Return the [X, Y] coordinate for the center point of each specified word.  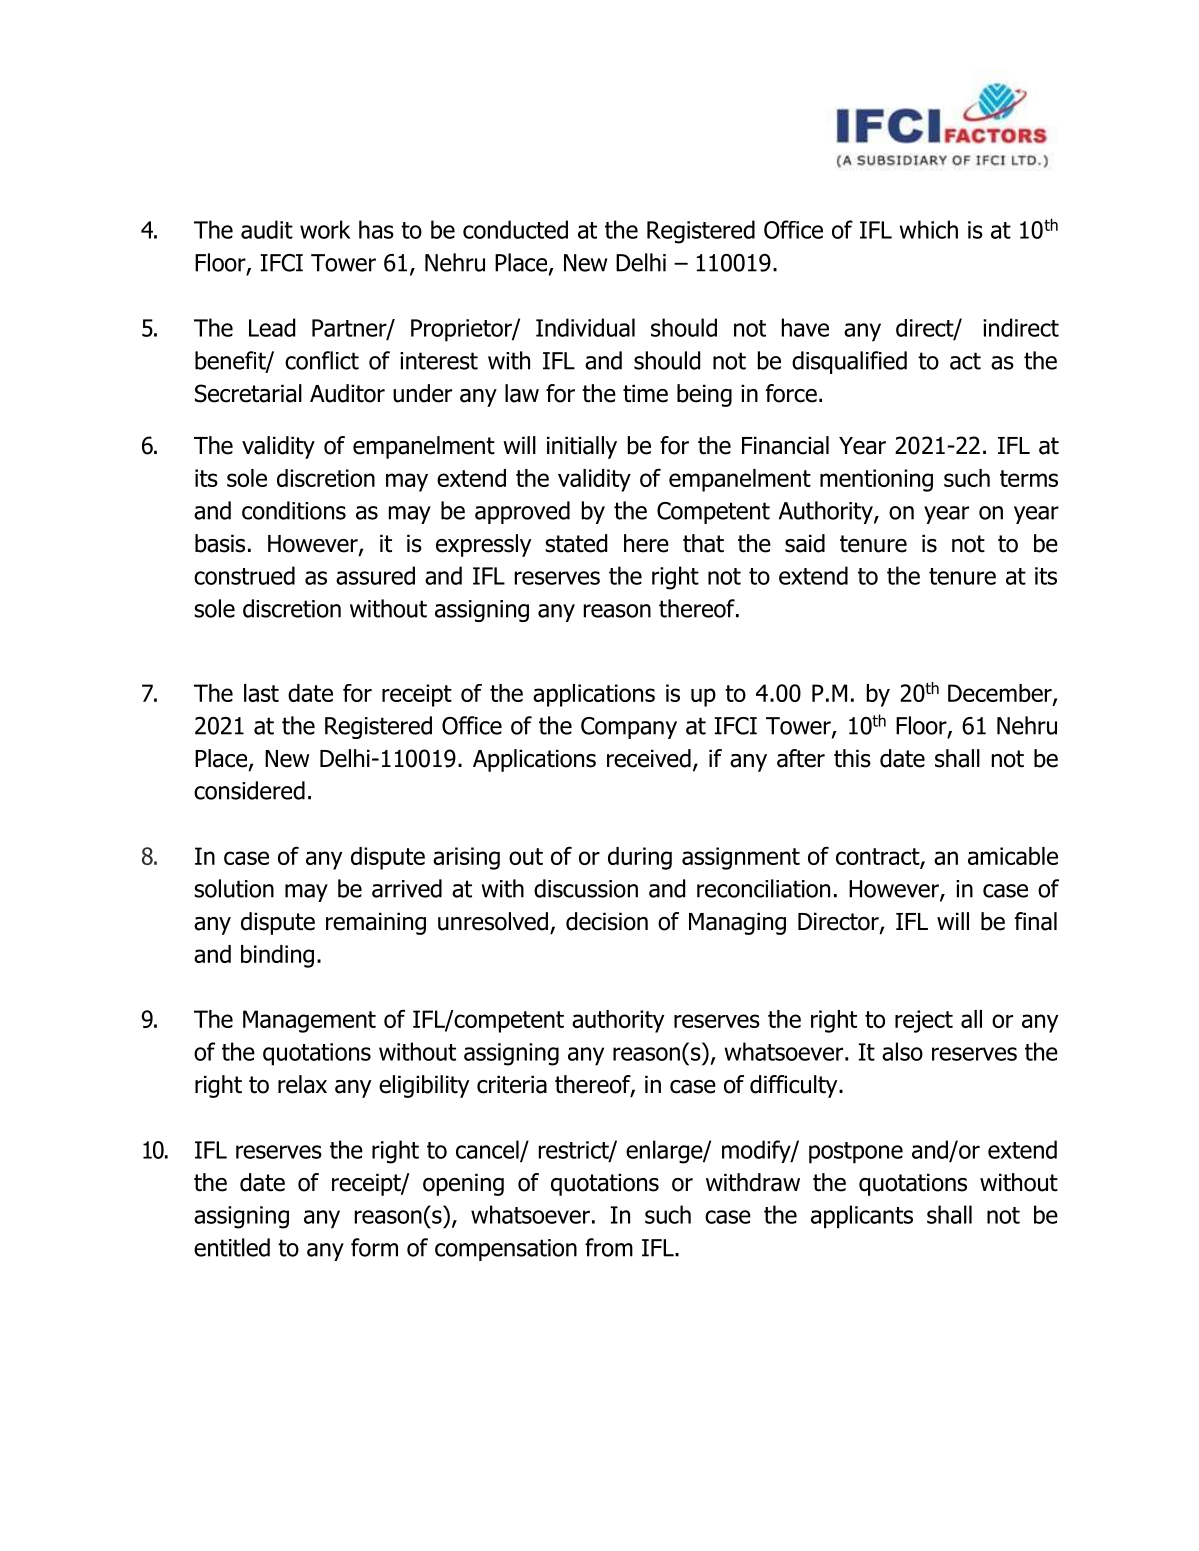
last [261, 693]
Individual [585, 327]
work [325, 229]
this [852, 758]
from [609, 1247]
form [374, 1247]
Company [629, 728]
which [928, 229]
